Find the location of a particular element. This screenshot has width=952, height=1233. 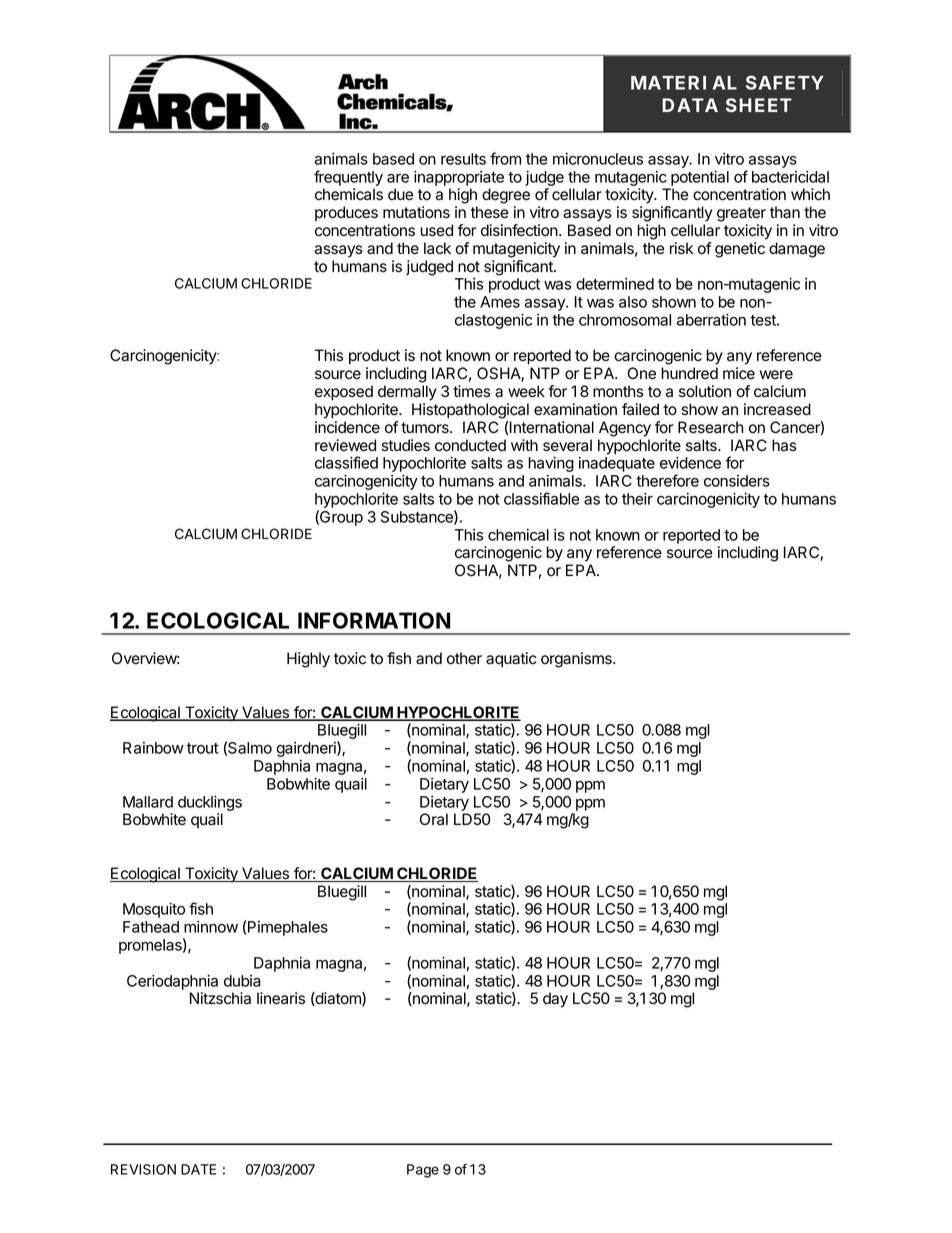

conducted is located at coordinates (470, 445).
